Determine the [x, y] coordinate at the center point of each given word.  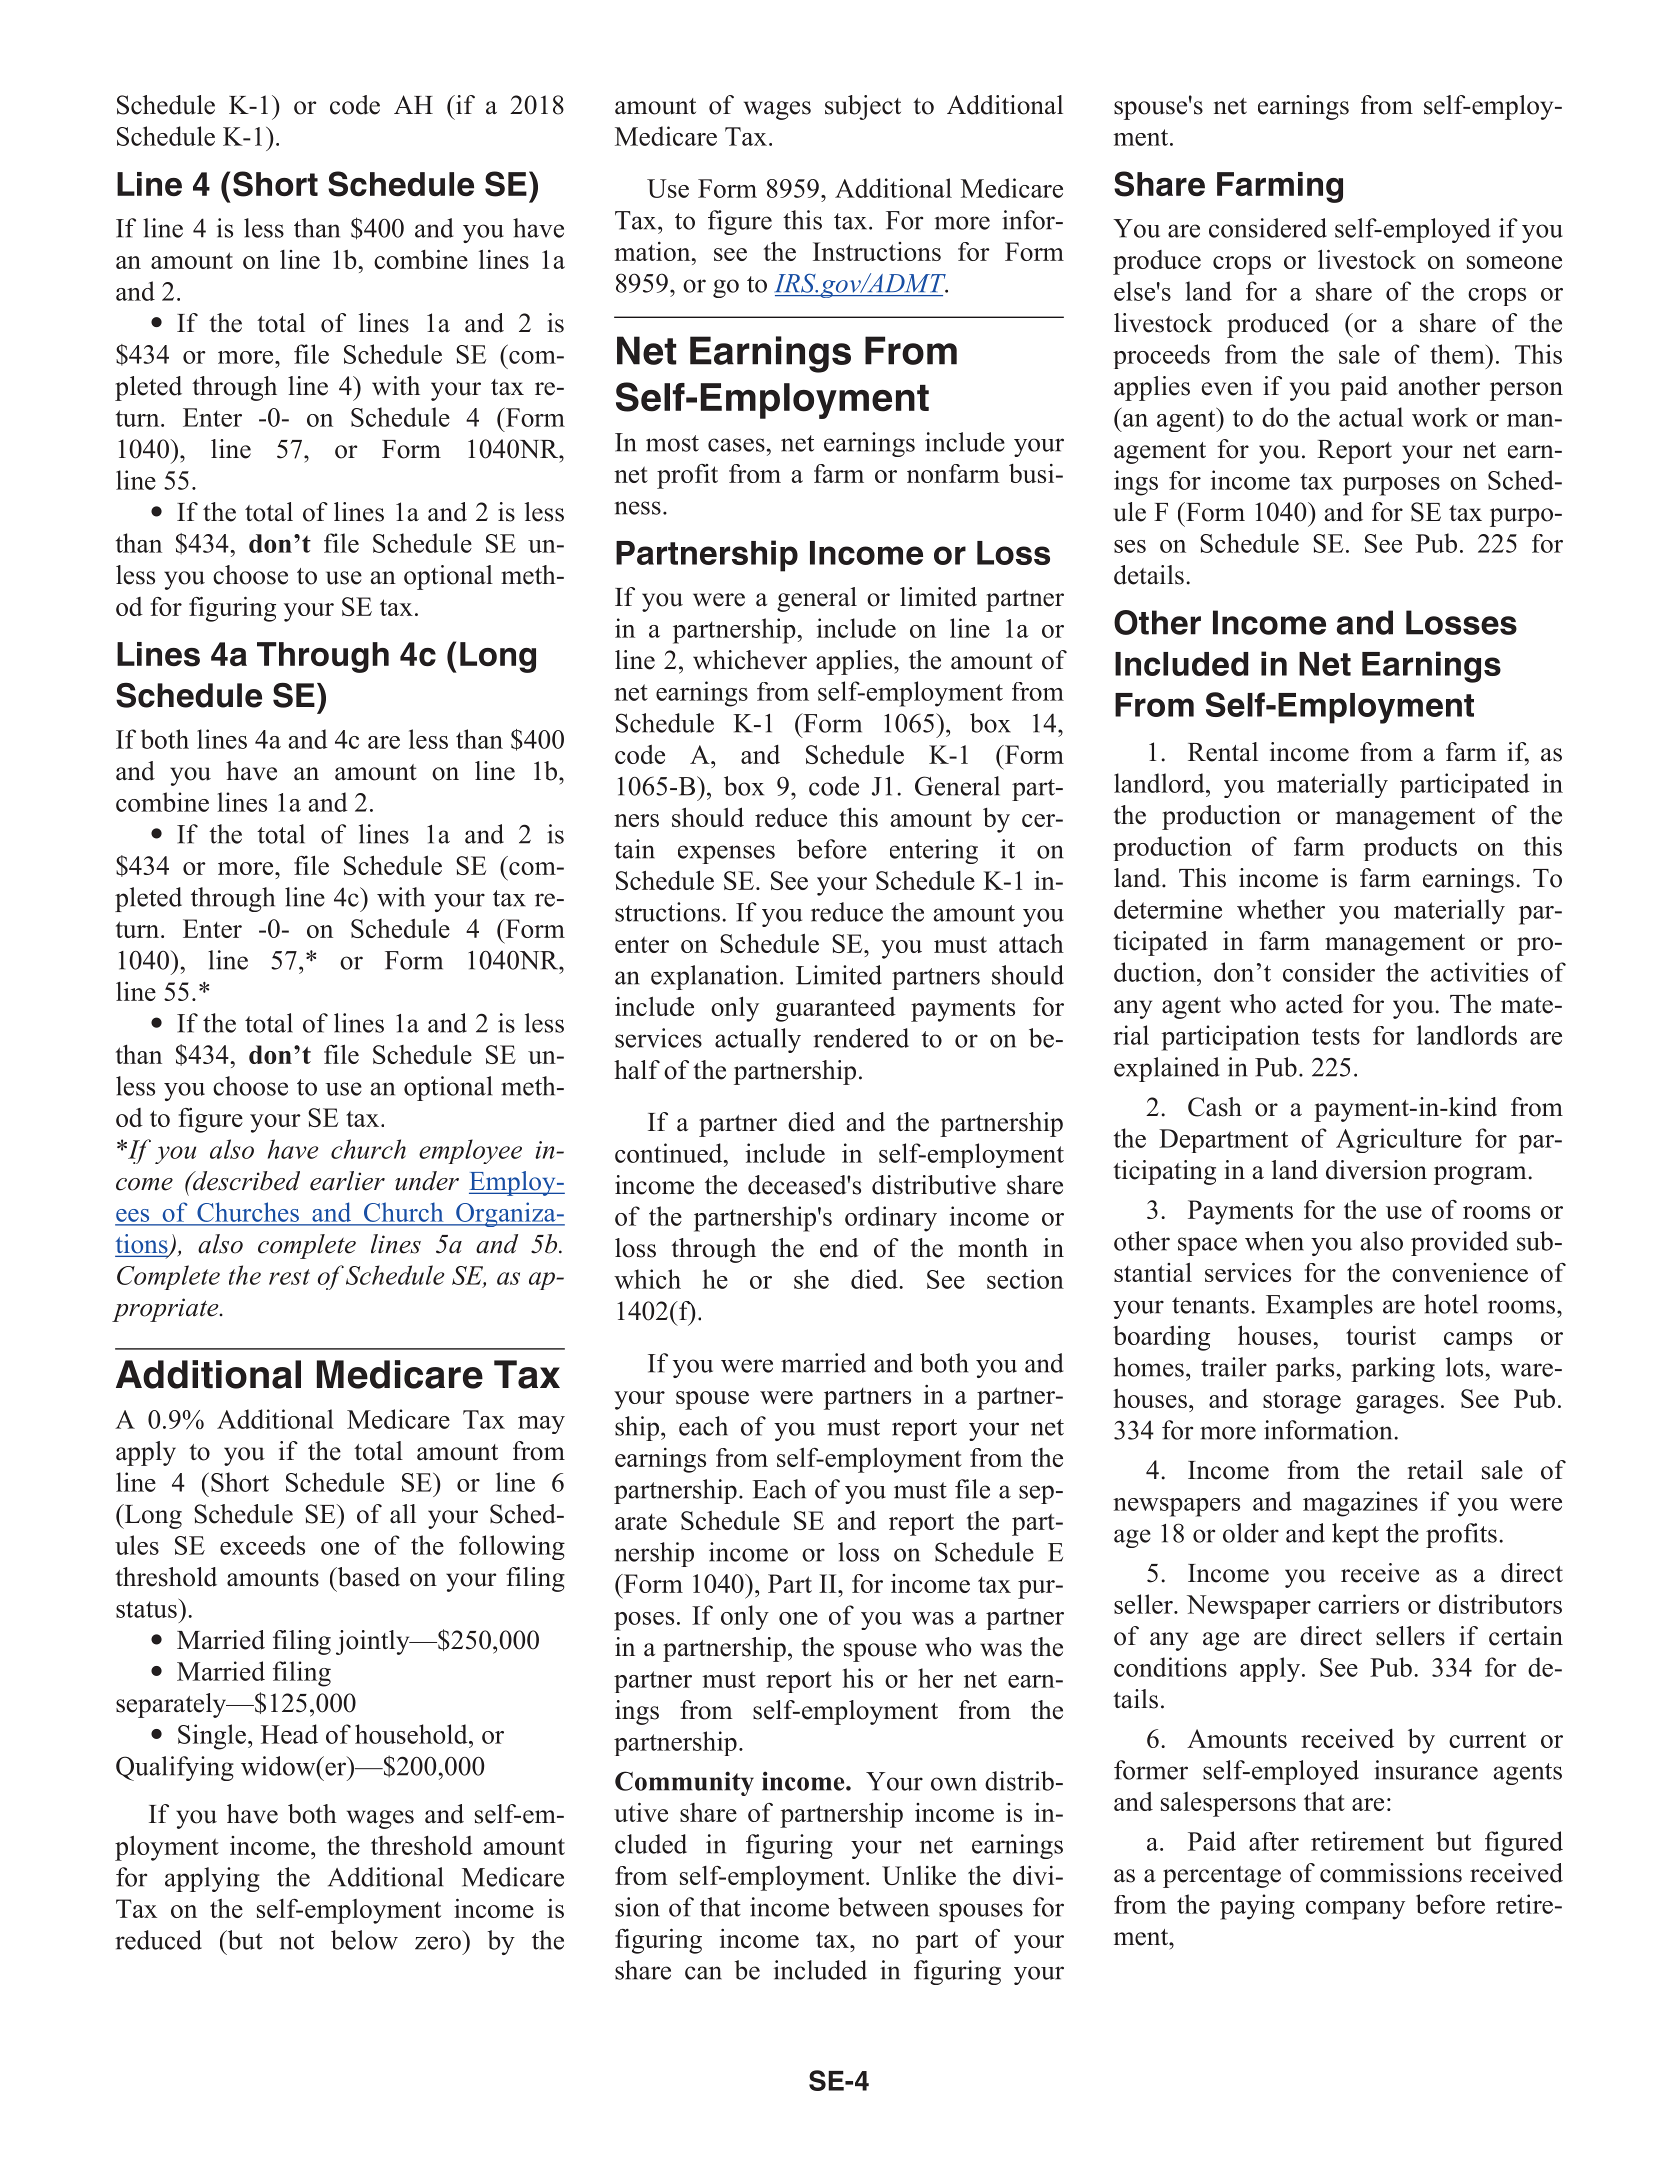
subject [863, 107]
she [811, 1279]
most [672, 443]
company [1355, 1910]
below [364, 1940]
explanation [716, 977]
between [883, 1907]
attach [1031, 943]
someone [1514, 262]
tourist [1381, 1335]
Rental [1223, 752]
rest [289, 1277]
